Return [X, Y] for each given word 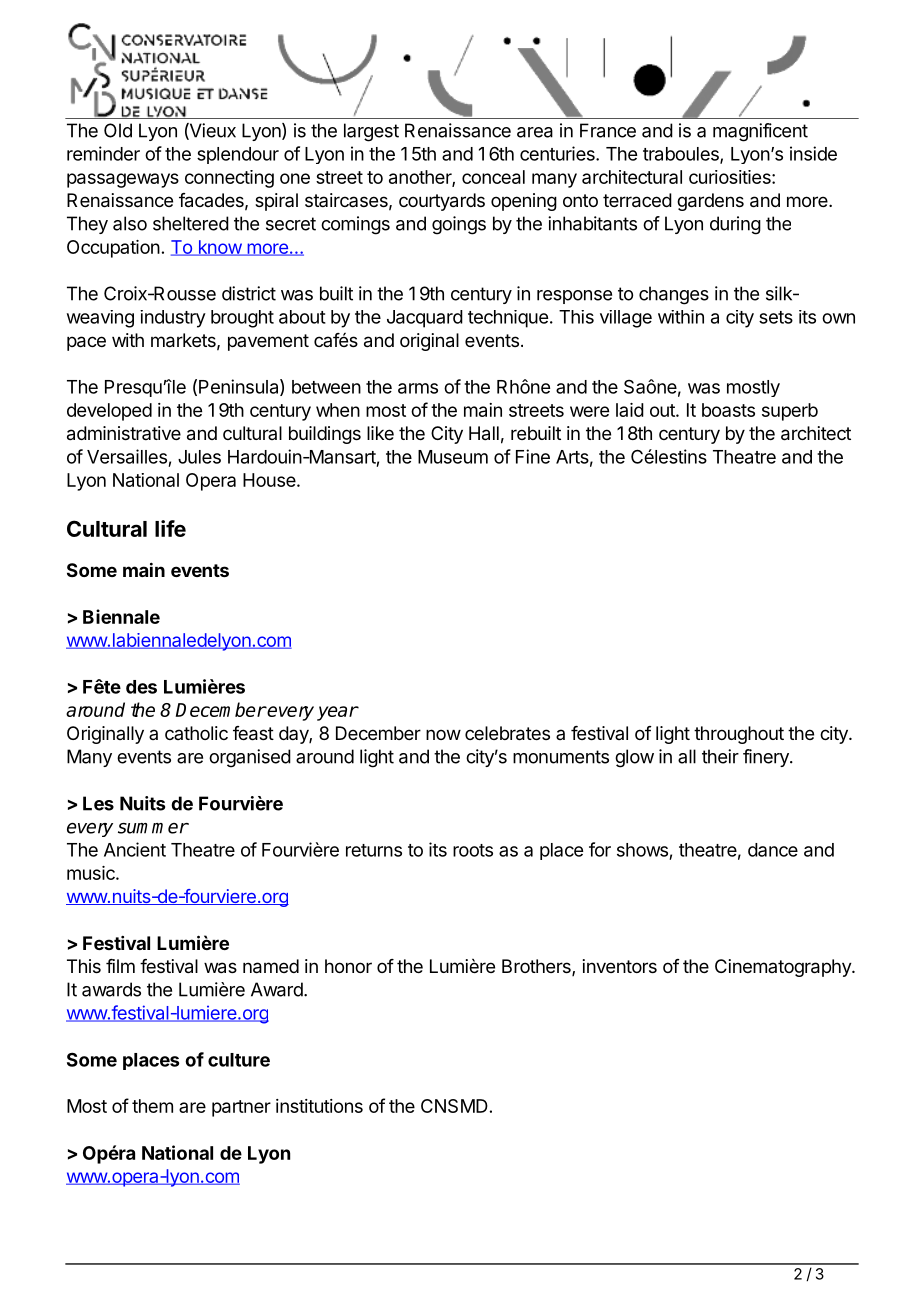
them [152, 1106]
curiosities [731, 177]
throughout [739, 735]
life [170, 528]
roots [473, 850]
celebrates [507, 733]
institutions [319, 1106]
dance [773, 850]
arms [418, 388]
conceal [493, 177]
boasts [728, 410]
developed [109, 412]
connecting [229, 179]
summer [153, 828]
